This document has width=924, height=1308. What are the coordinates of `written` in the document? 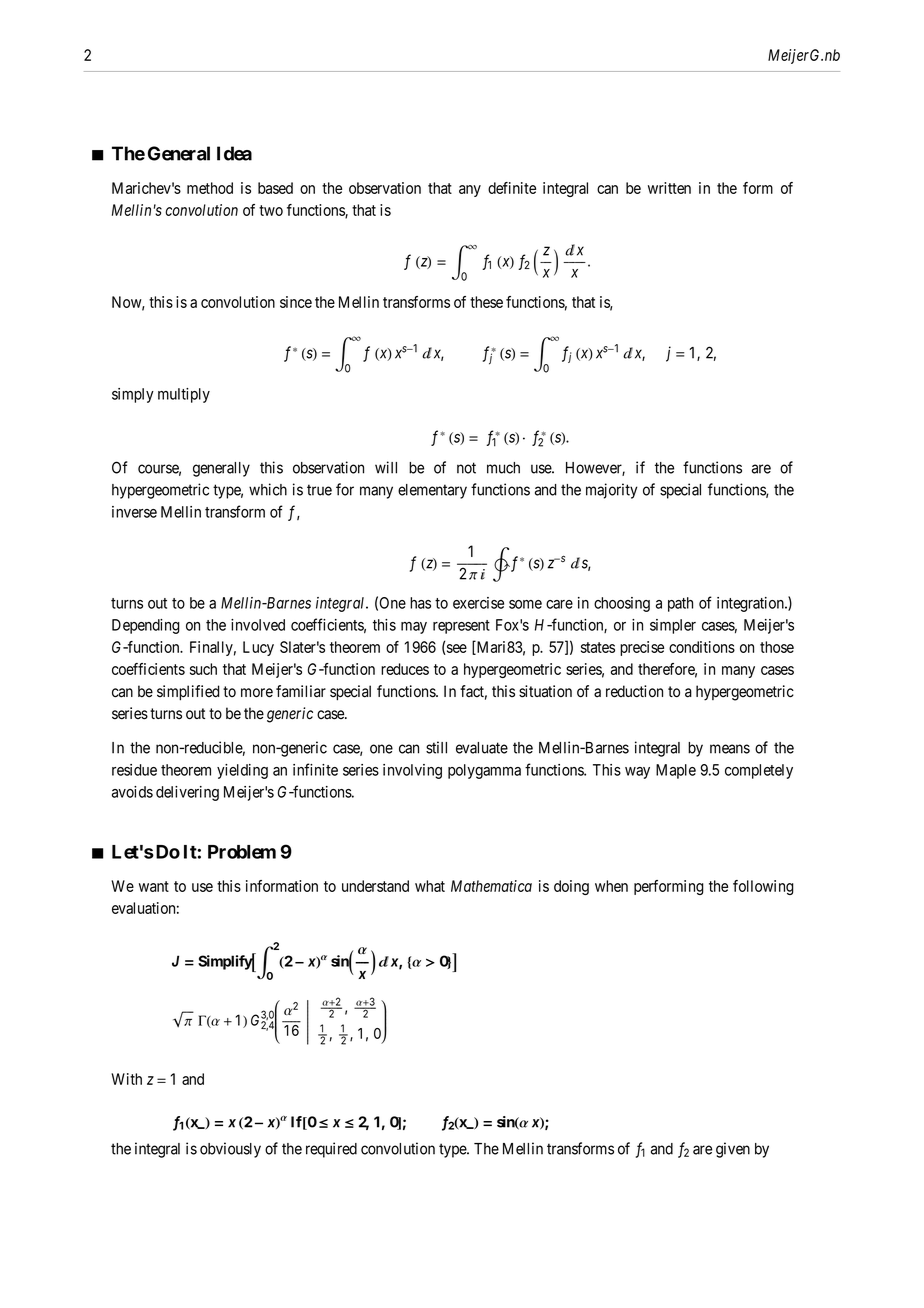 It's located at (669, 188).
